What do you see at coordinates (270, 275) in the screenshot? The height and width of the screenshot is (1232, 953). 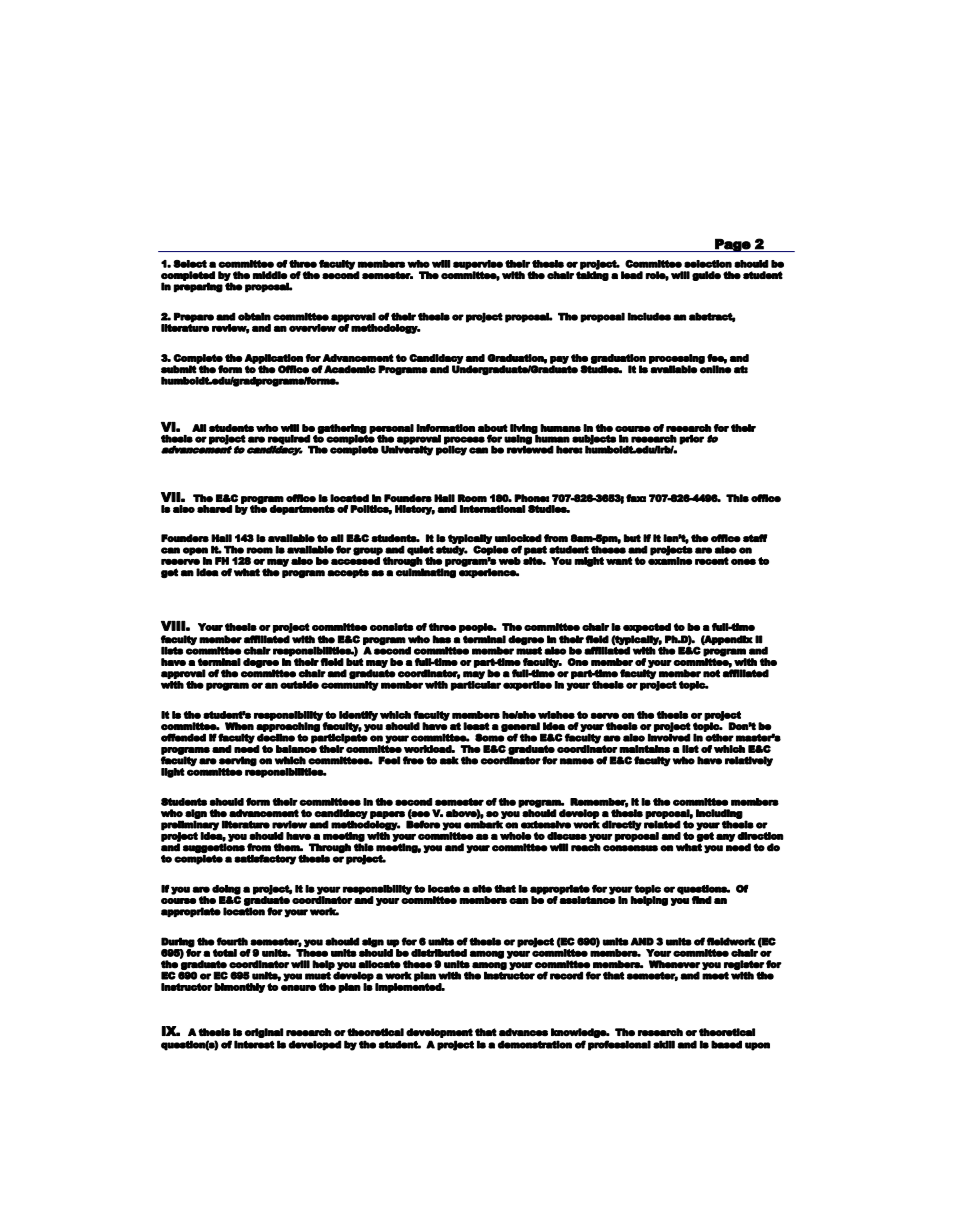 I see `middle` at bounding box center [270, 275].
